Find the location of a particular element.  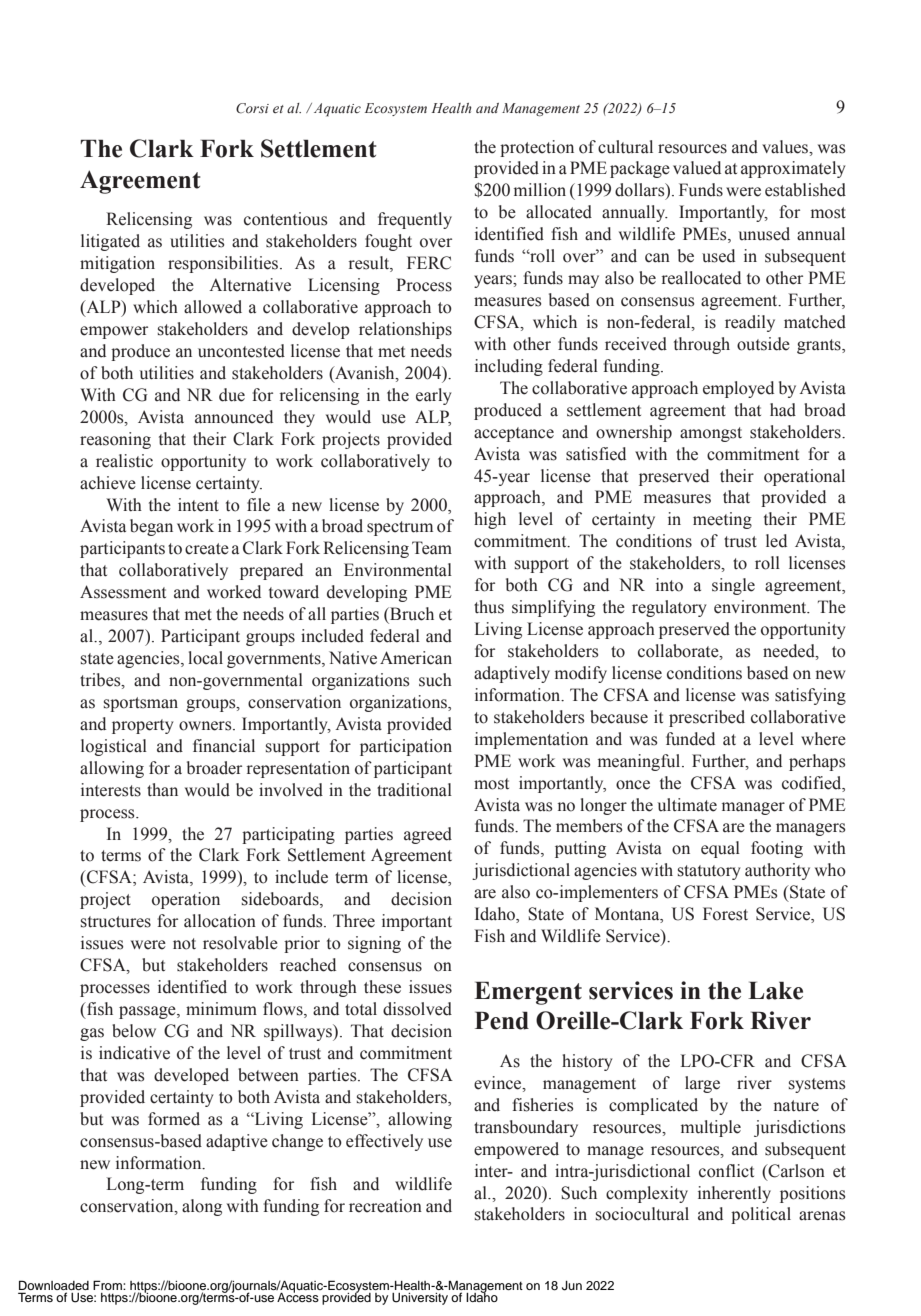

Forest is located at coordinates (725, 914).
